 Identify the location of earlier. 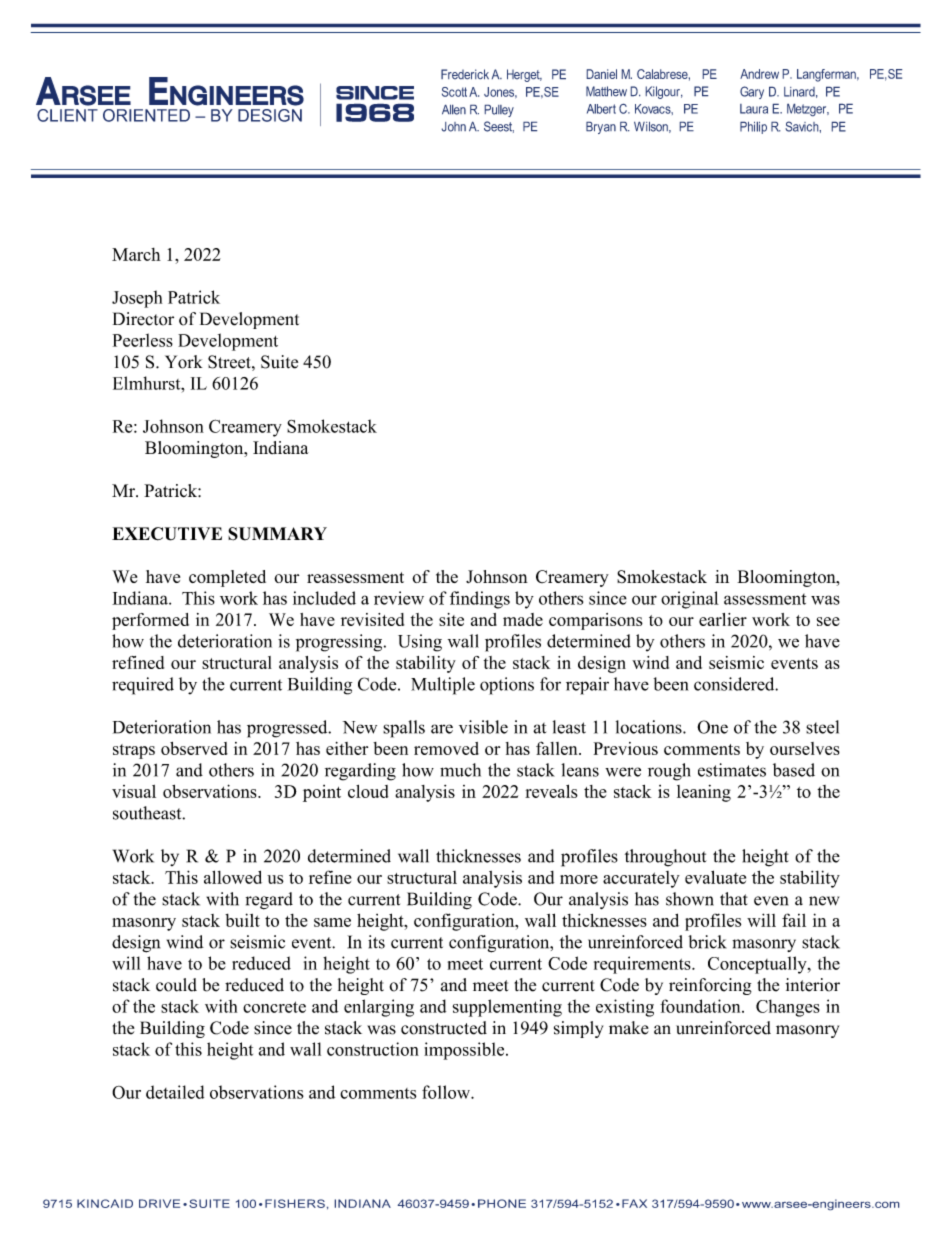
(723, 619).
